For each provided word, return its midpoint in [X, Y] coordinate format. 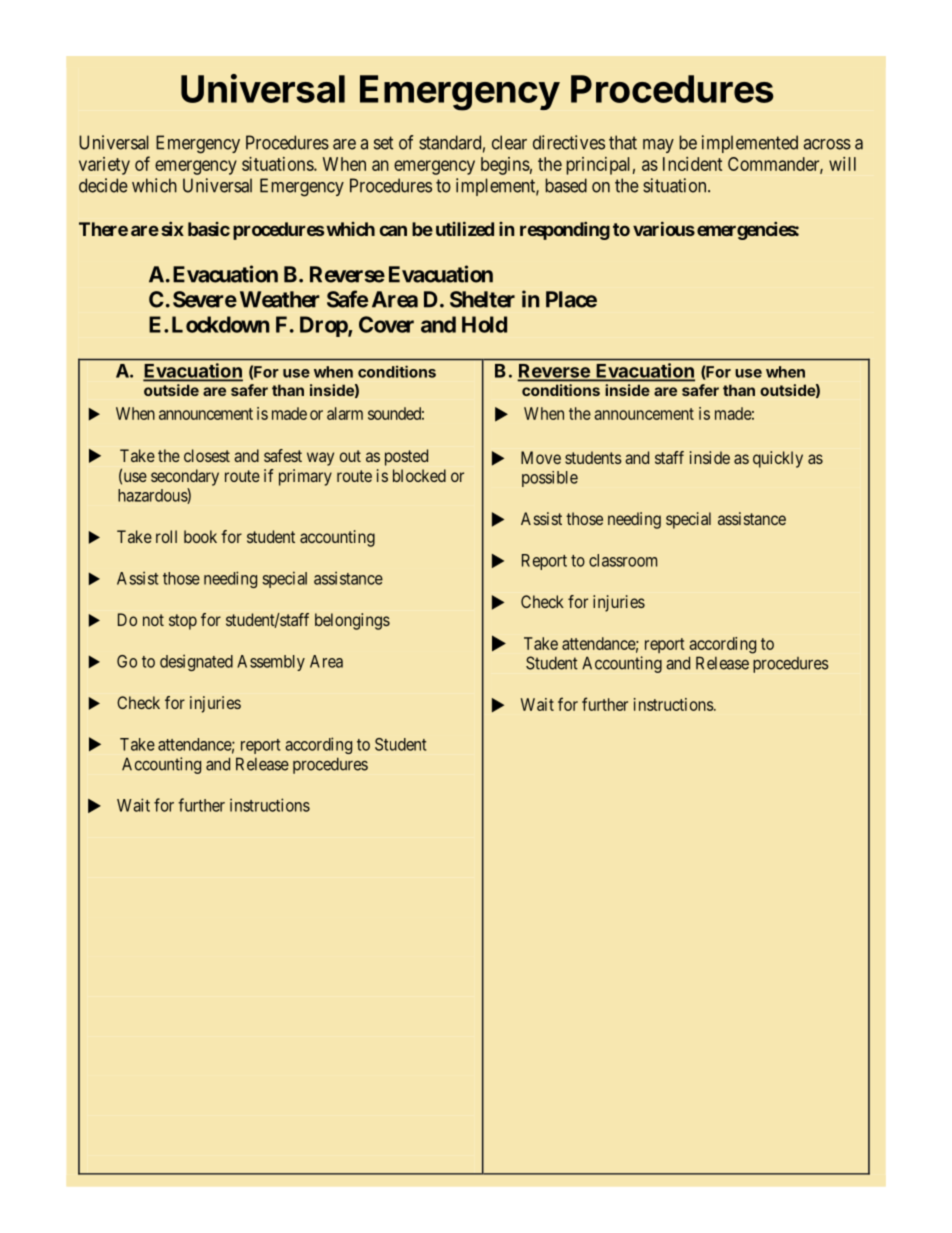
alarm [345, 413]
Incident [692, 164]
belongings [352, 621]
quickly [778, 459]
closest [207, 455]
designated [196, 662]
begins [505, 166]
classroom [623, 560]
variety [104, 166]
